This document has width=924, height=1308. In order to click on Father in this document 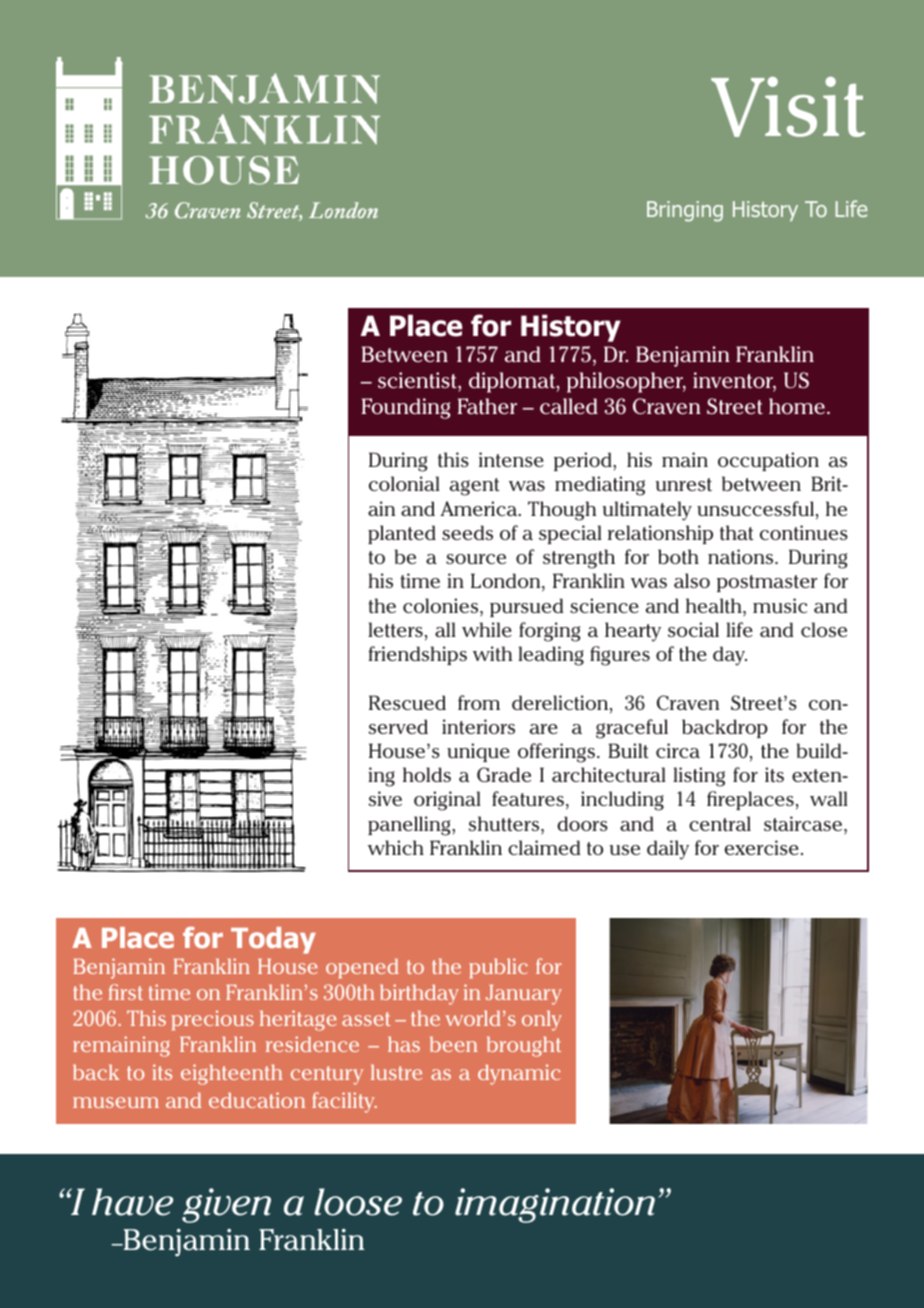, I will do `click(487, 406)`.
